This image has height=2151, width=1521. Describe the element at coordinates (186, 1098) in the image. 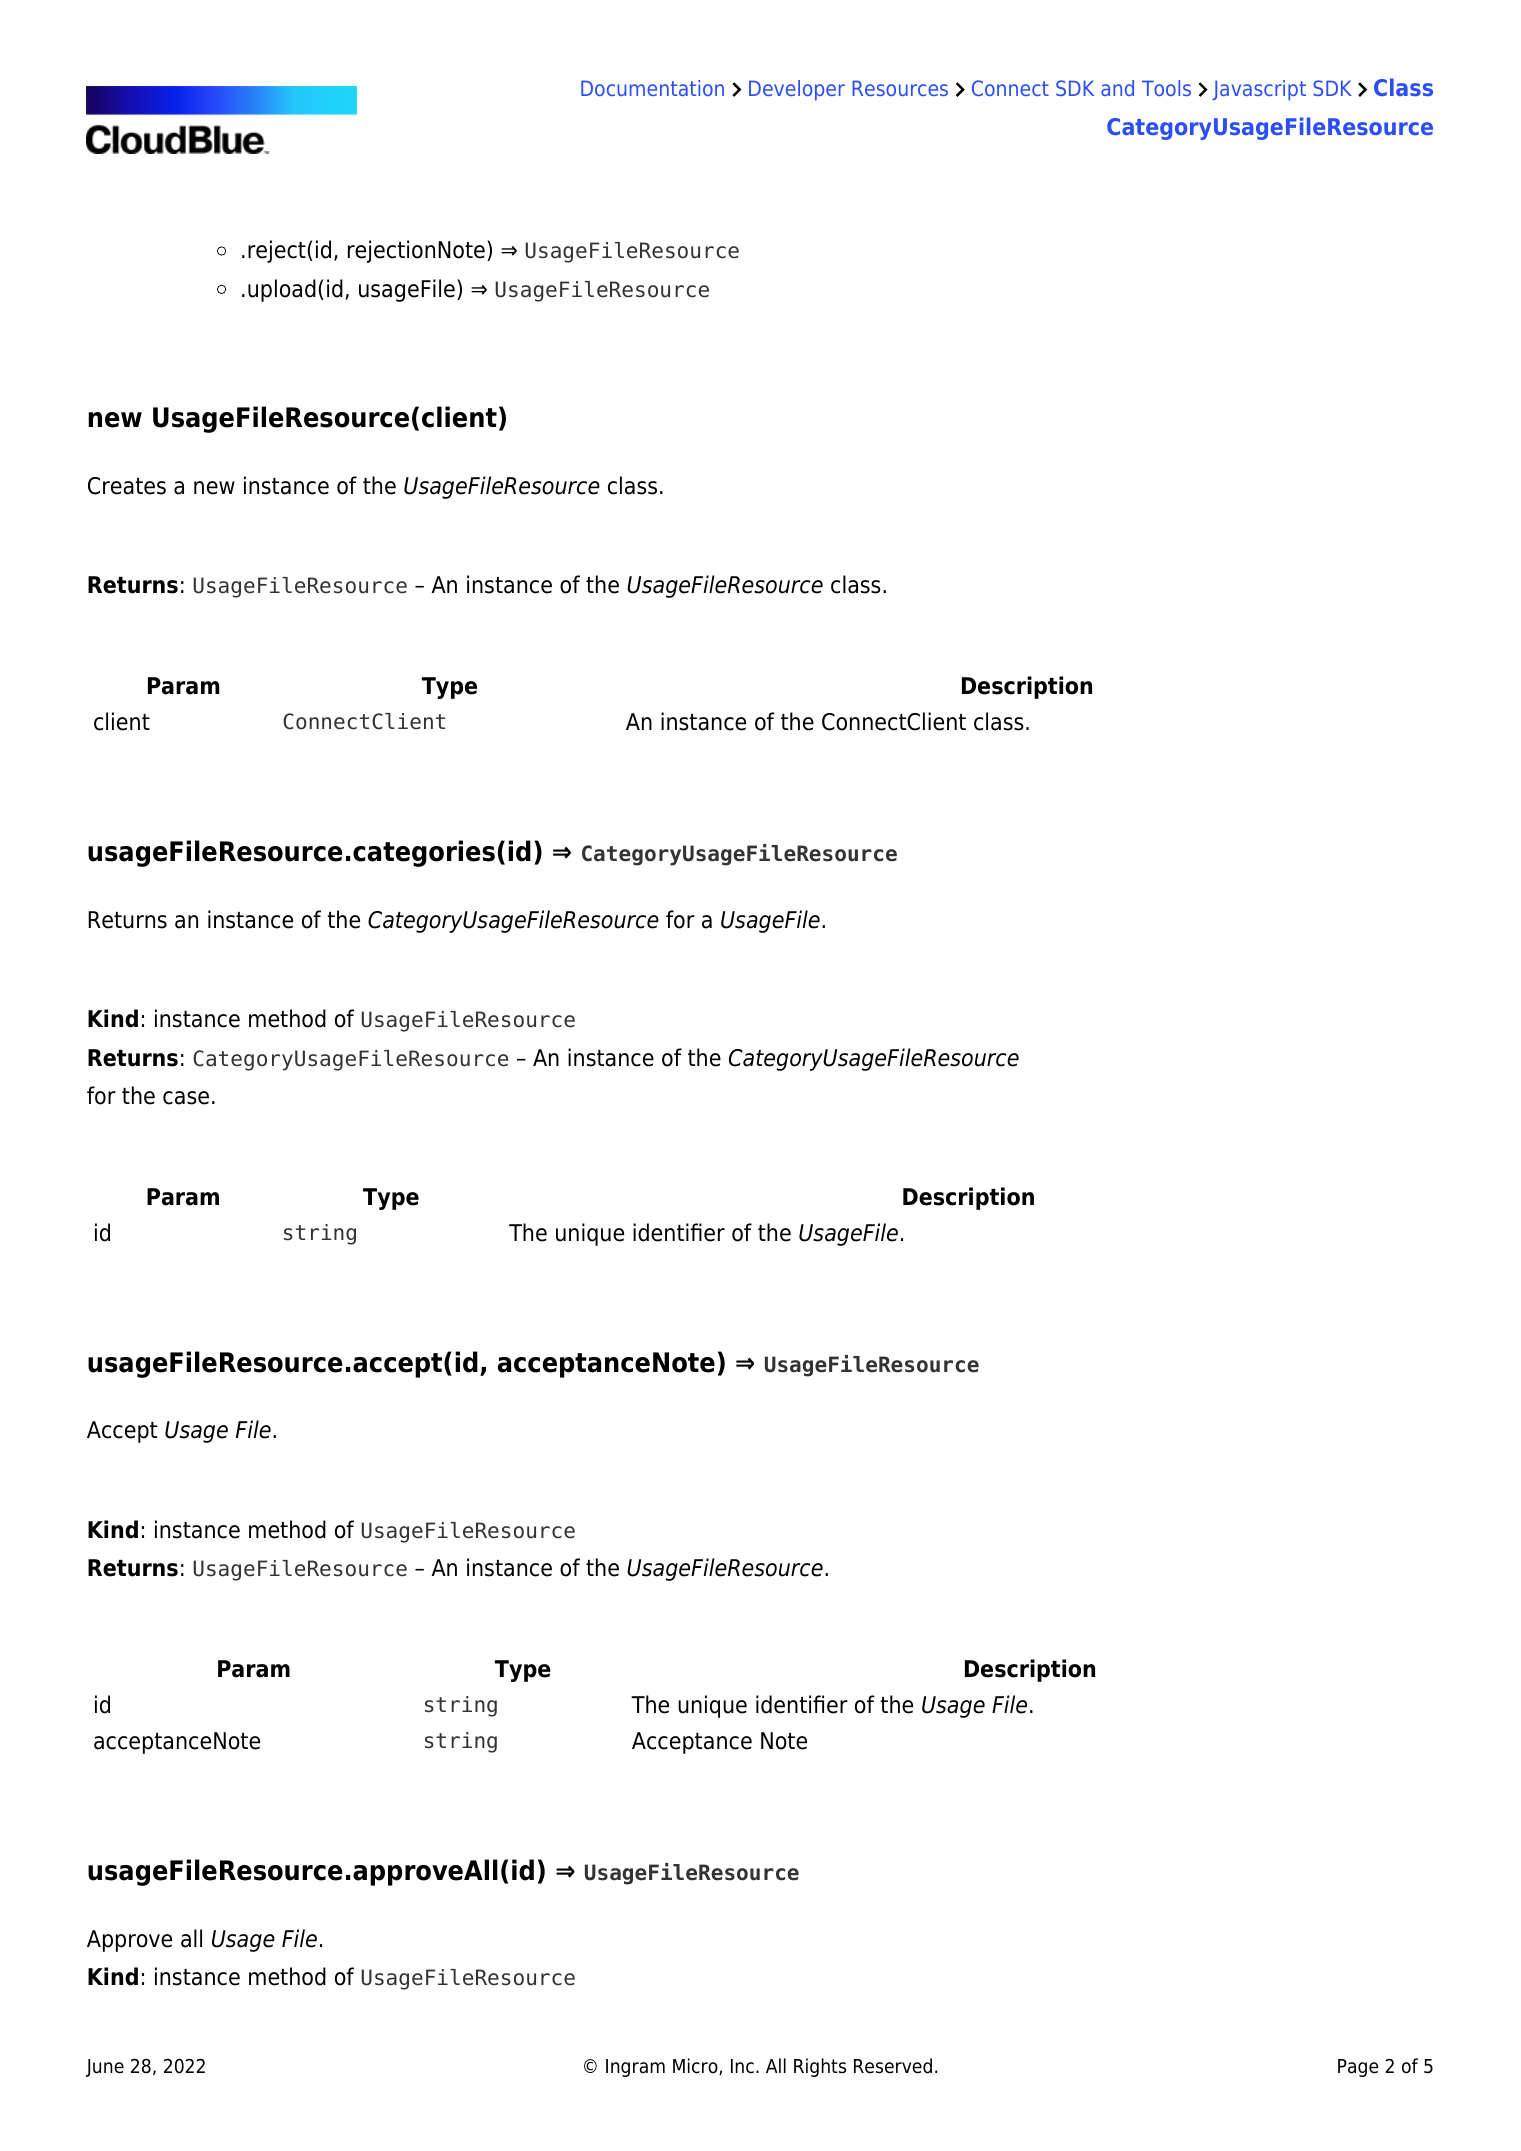

I see `case` at that location.
